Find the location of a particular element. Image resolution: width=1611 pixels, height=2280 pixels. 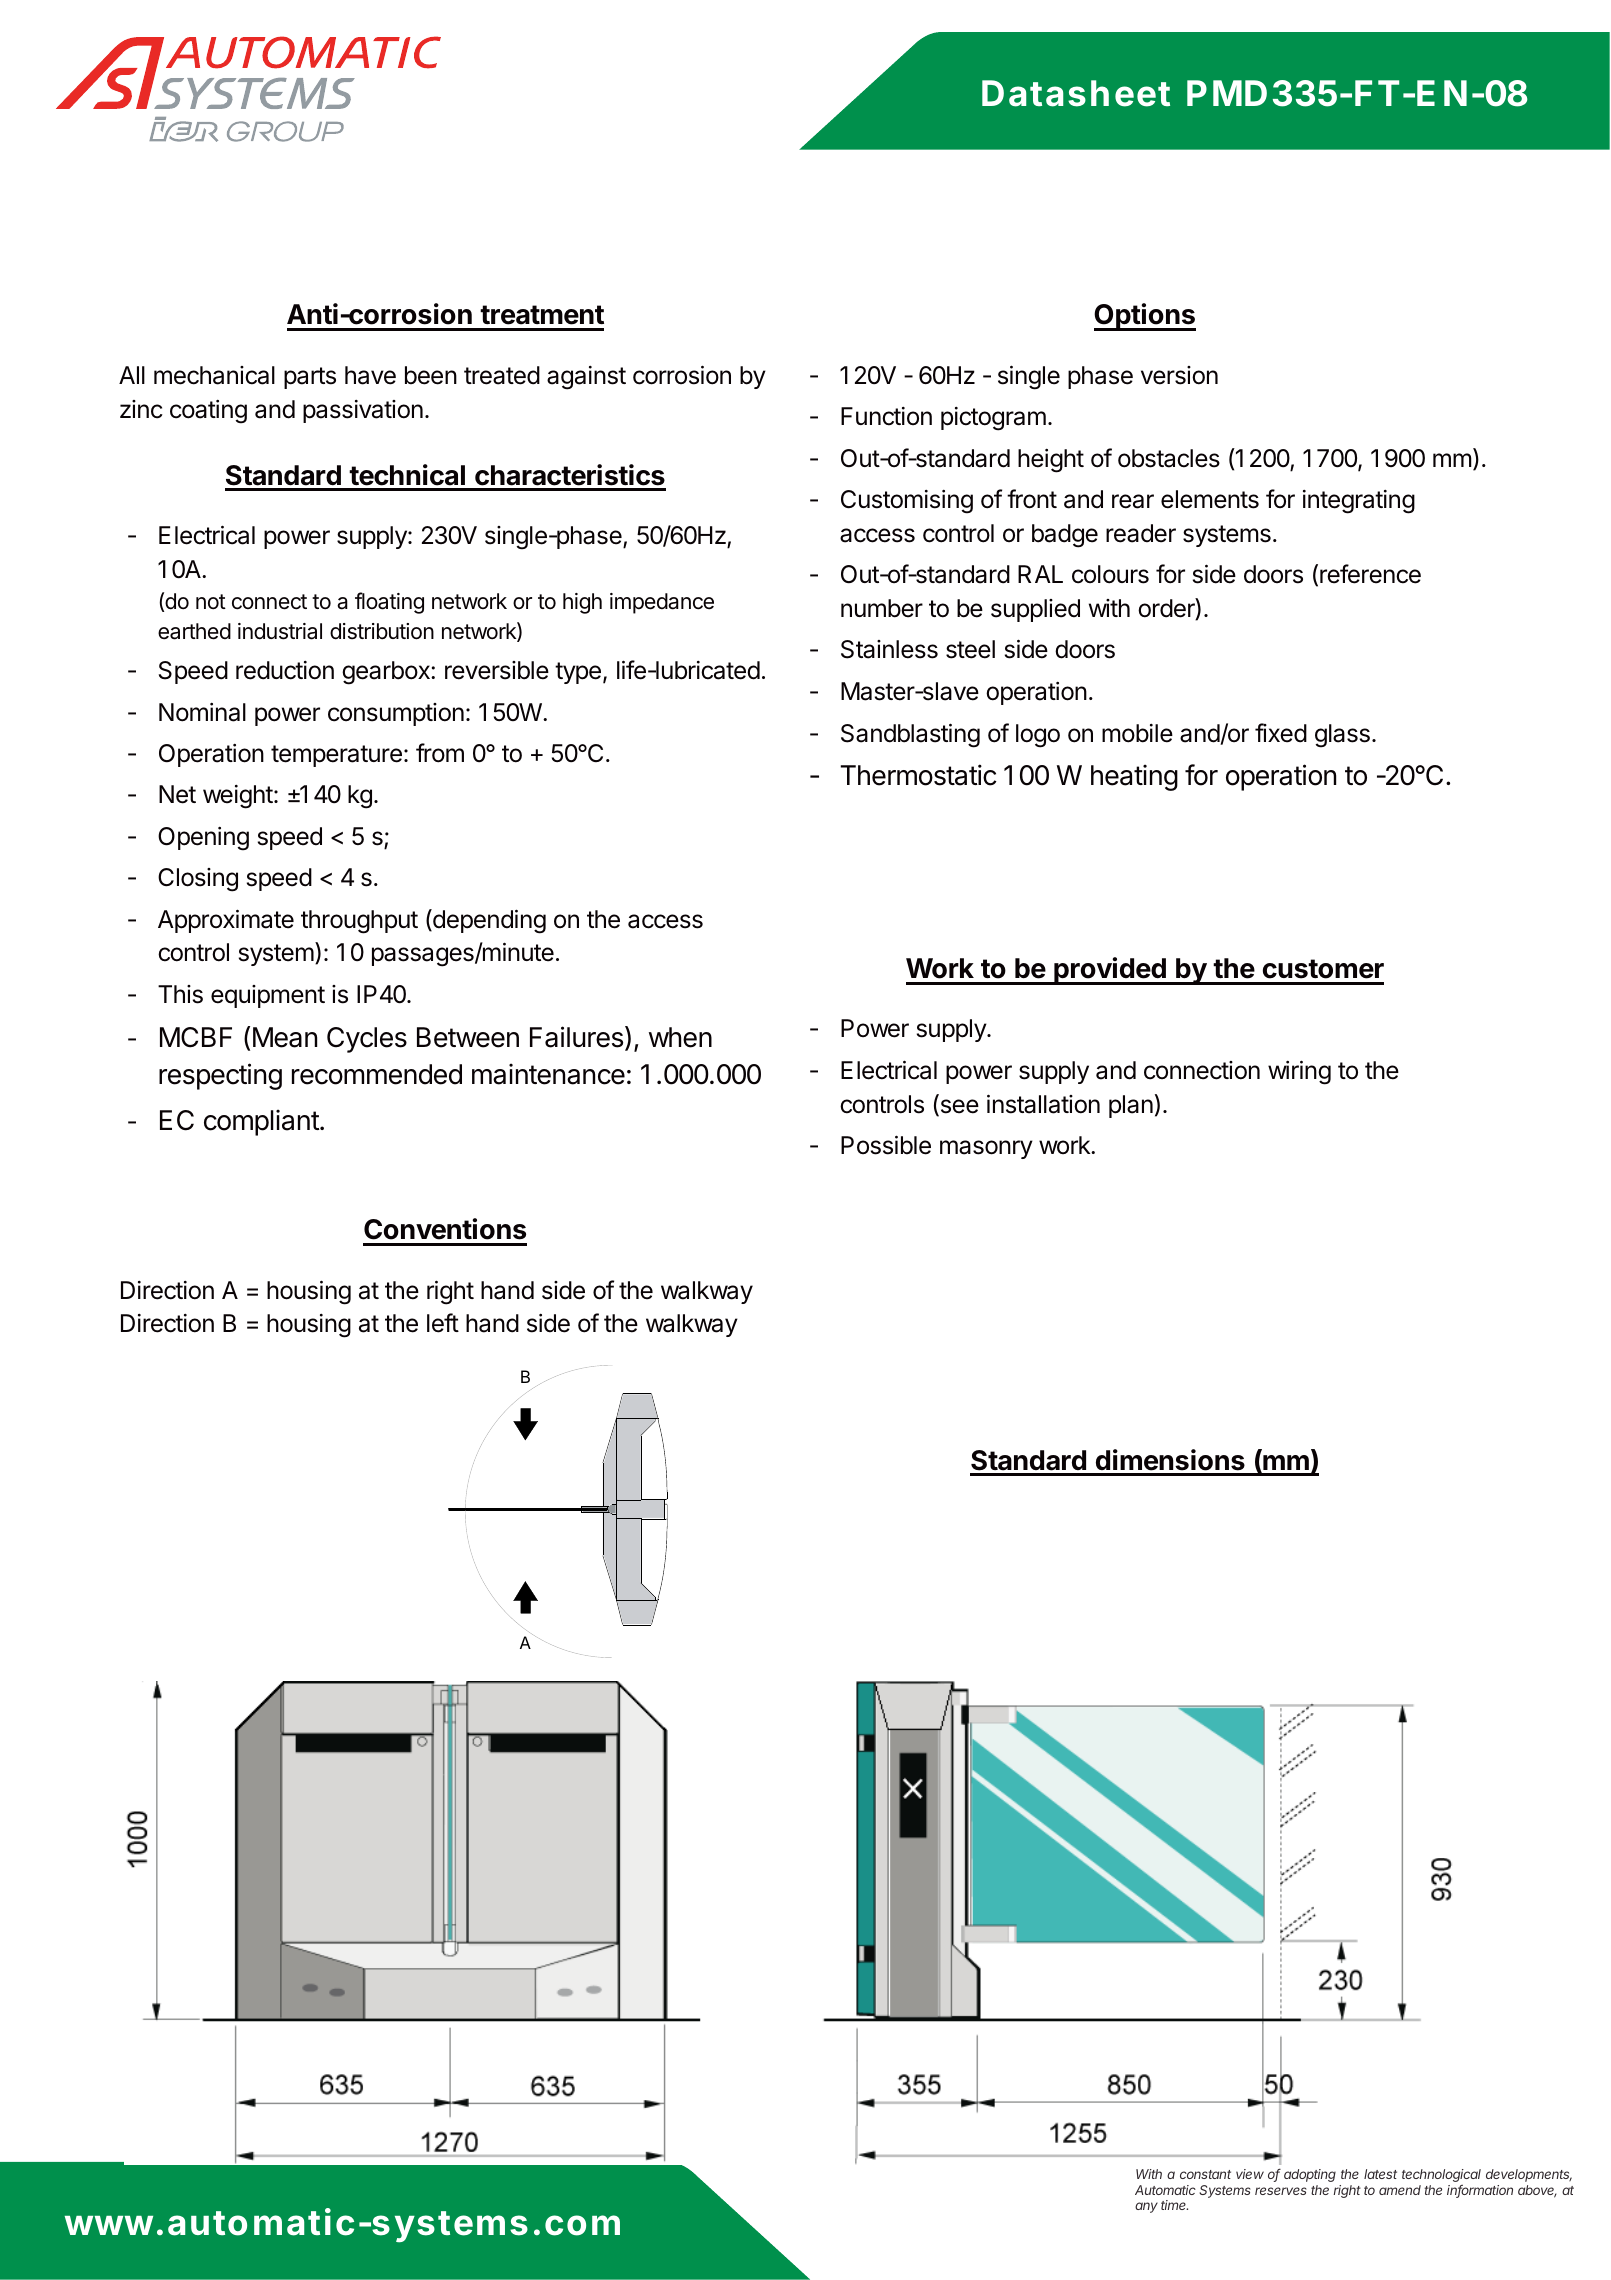

constant is located at coordinates (1205, 2174).
